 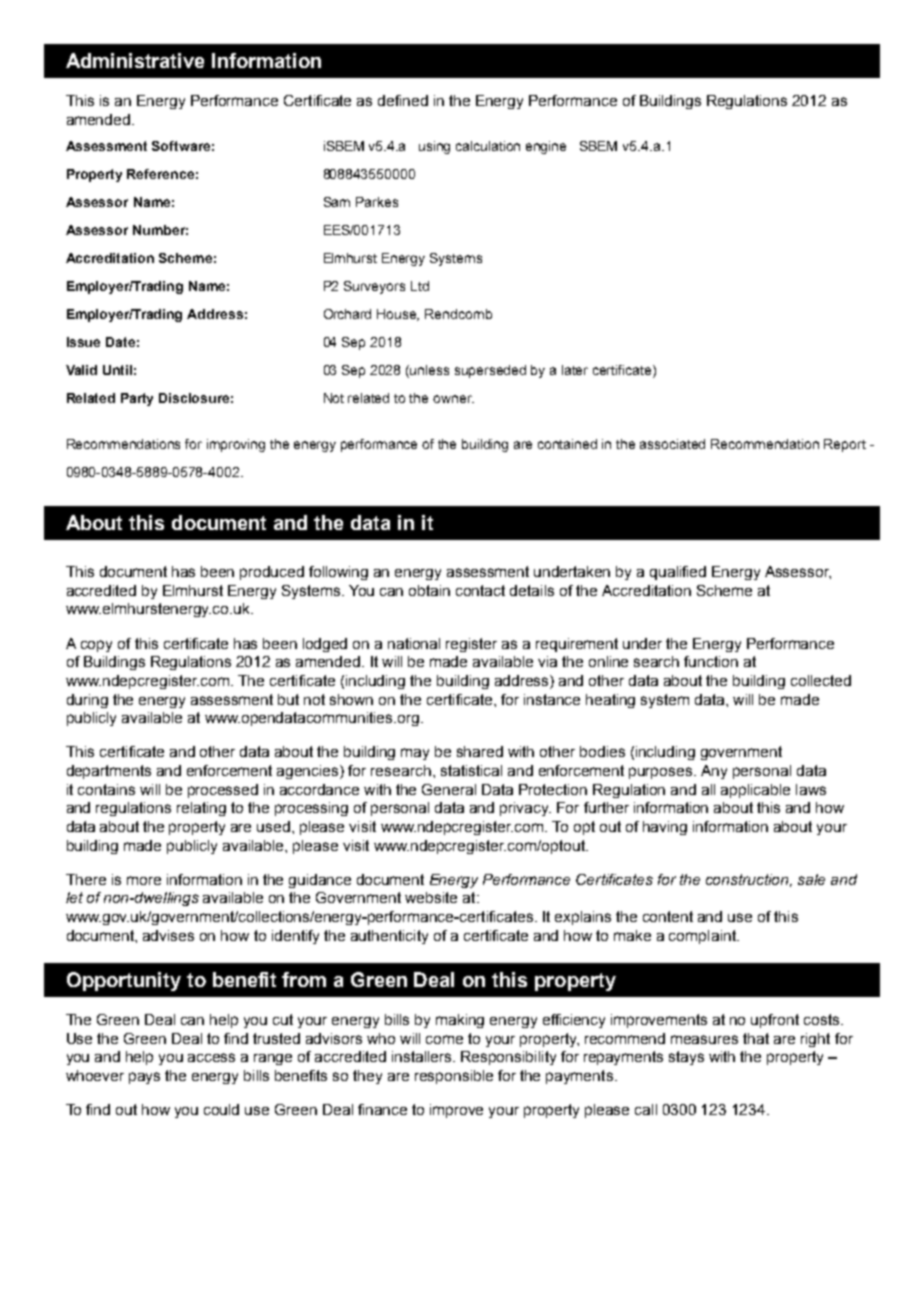 What do you see at coordinates (403, 100) in the document?
I see `defined` at bounding box center [403, 100].
